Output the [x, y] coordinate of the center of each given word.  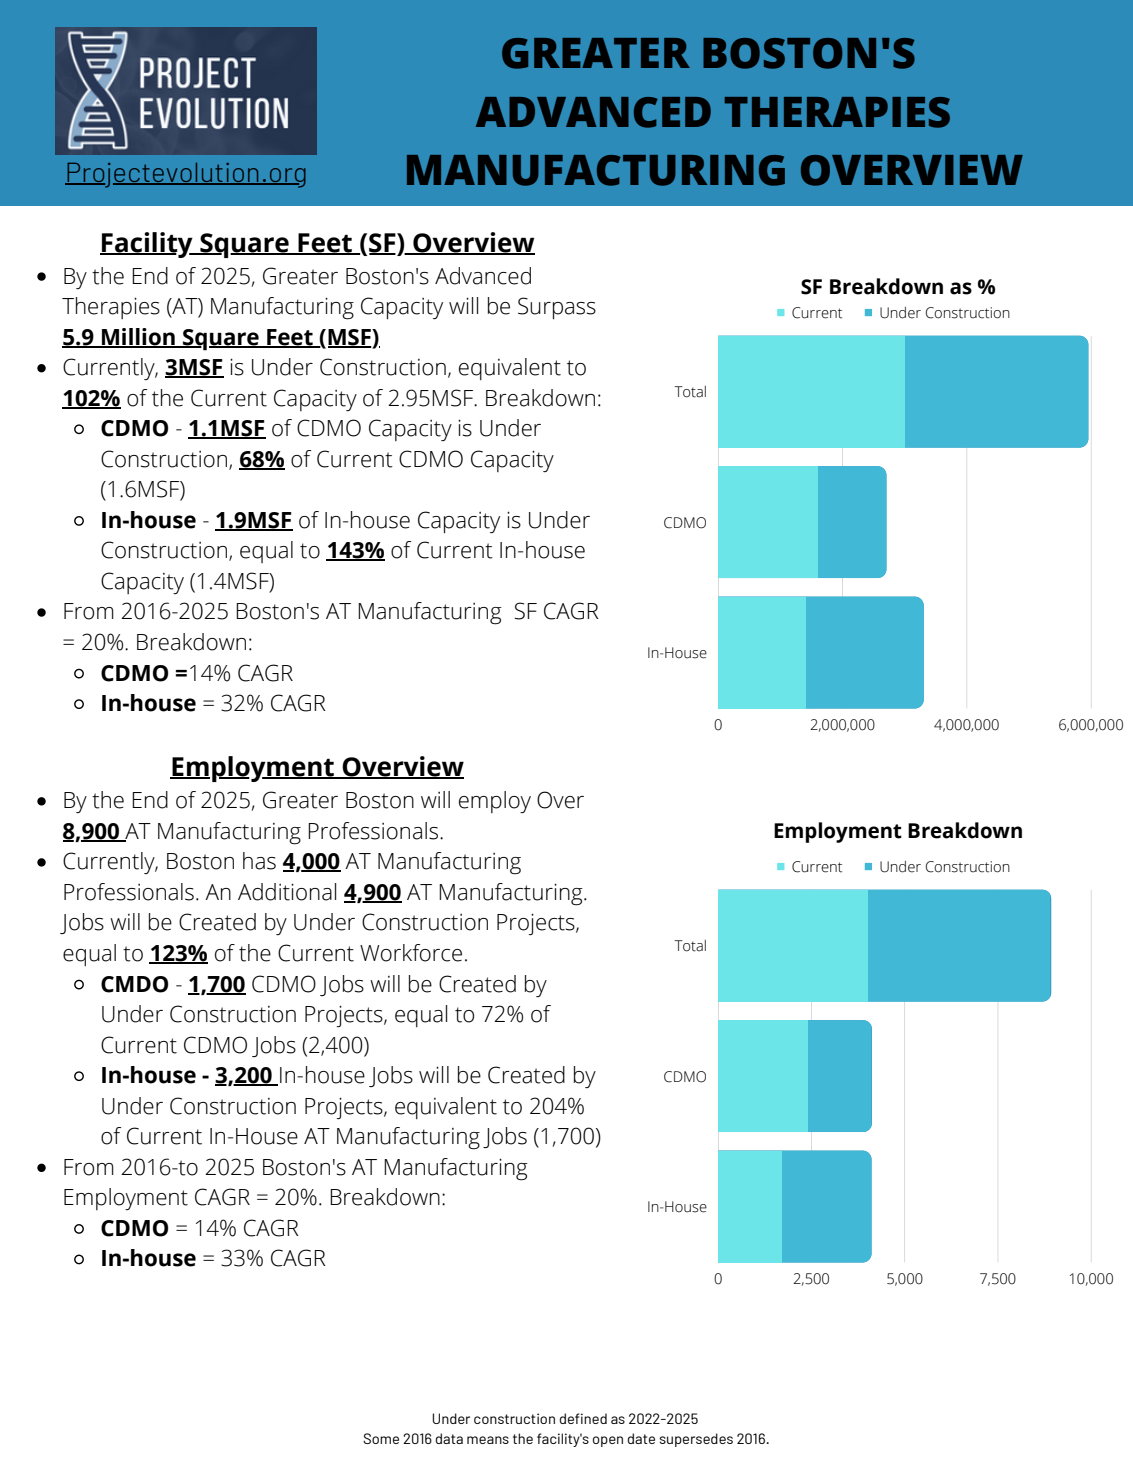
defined [583, 1418]
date [641, 1438]
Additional [287, 892]
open [608, 1441]
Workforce [411, 953]
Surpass [557, 308]
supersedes [696, 1440]
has [259, 861]
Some [381, 1438]
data [449, 1438]
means [488, 1440]
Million [138, 337]
